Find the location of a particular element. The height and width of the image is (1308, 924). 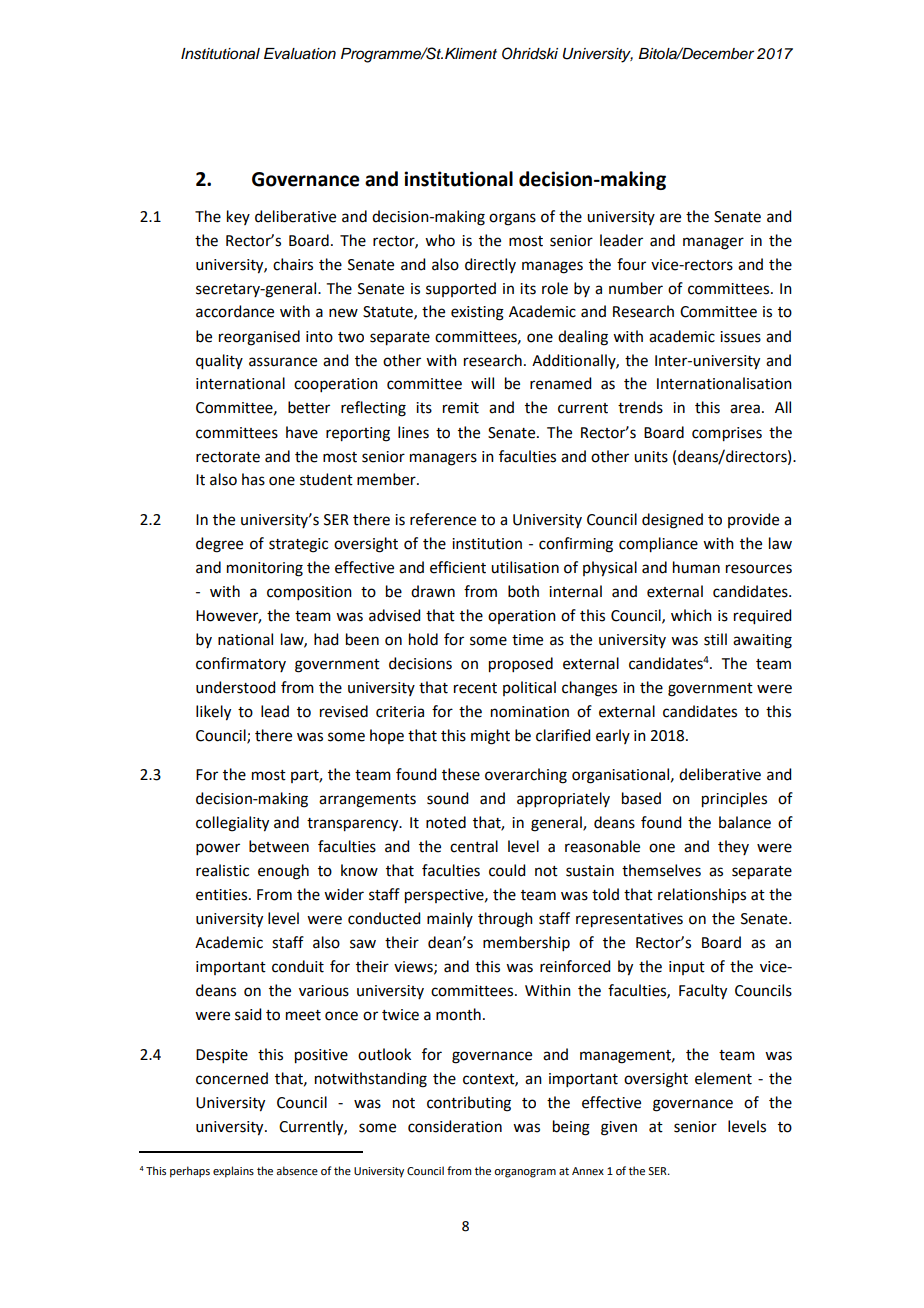

organs is located at coordinates (512, 219).
